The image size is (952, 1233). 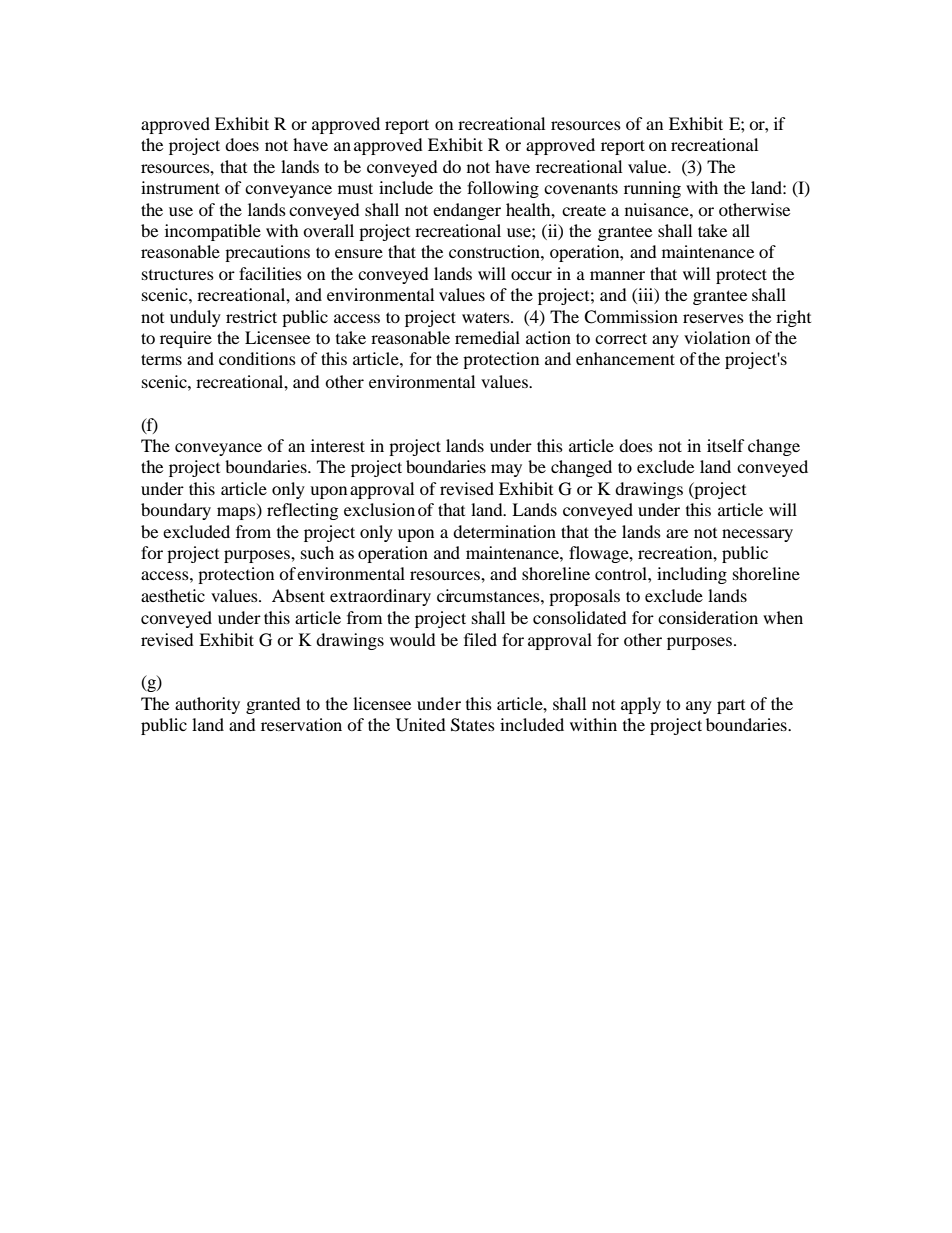 I want to click on authority, so click(x=207, y=705).
